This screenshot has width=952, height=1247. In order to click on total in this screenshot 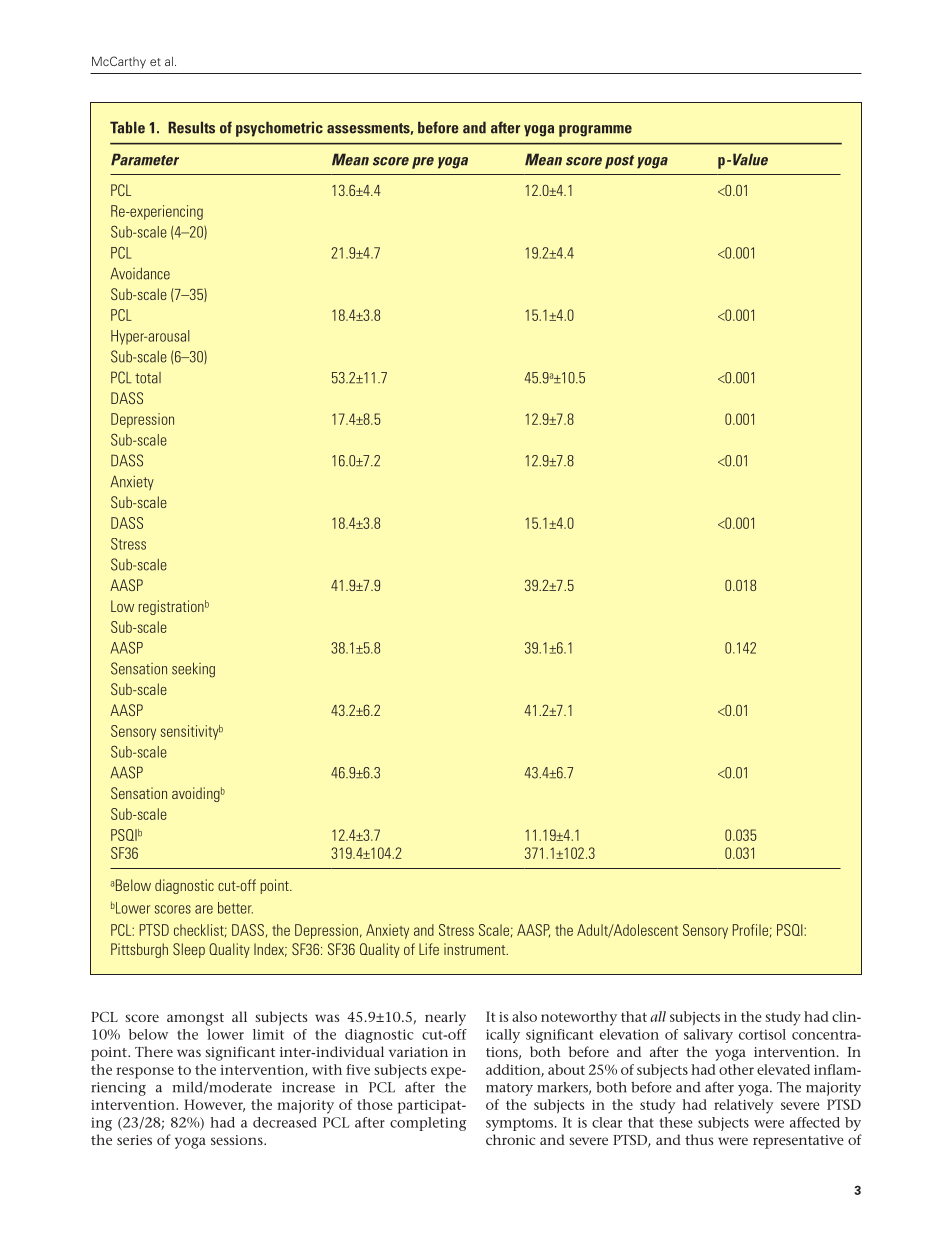, I will do `click(148, 378)`.
